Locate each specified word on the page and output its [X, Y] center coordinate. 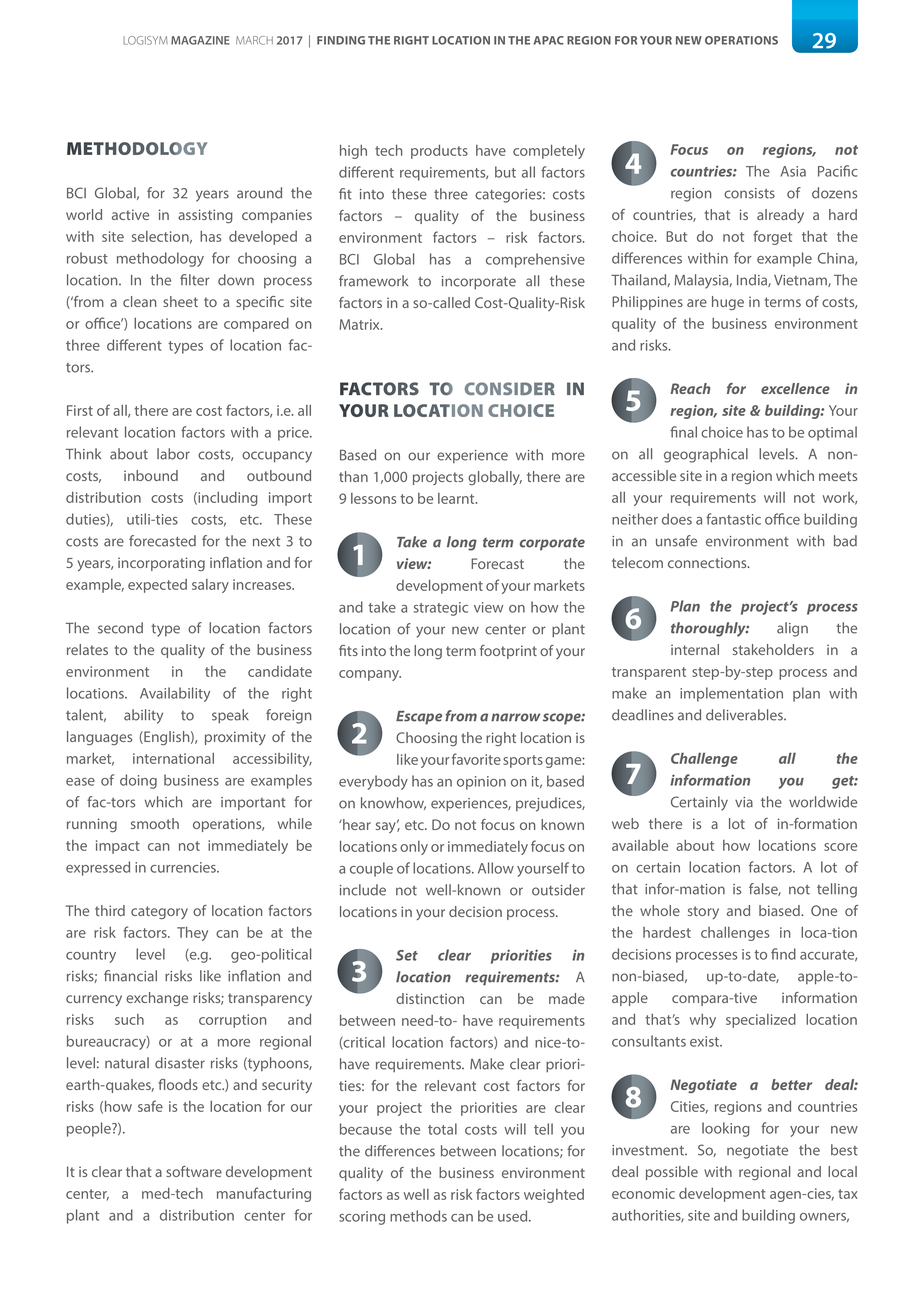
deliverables [745, 715]
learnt [457, 498]
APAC [549, 40]
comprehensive [535, 260]
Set [407, 955]
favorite [476, 759]
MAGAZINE [200, 40]
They [192, 934]
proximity [235, 738]
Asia [793, 171]
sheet [180, 301]
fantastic [733, 519]
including [227, 499]
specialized [761, 1021]
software [194, 1171]
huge [728, 303]
